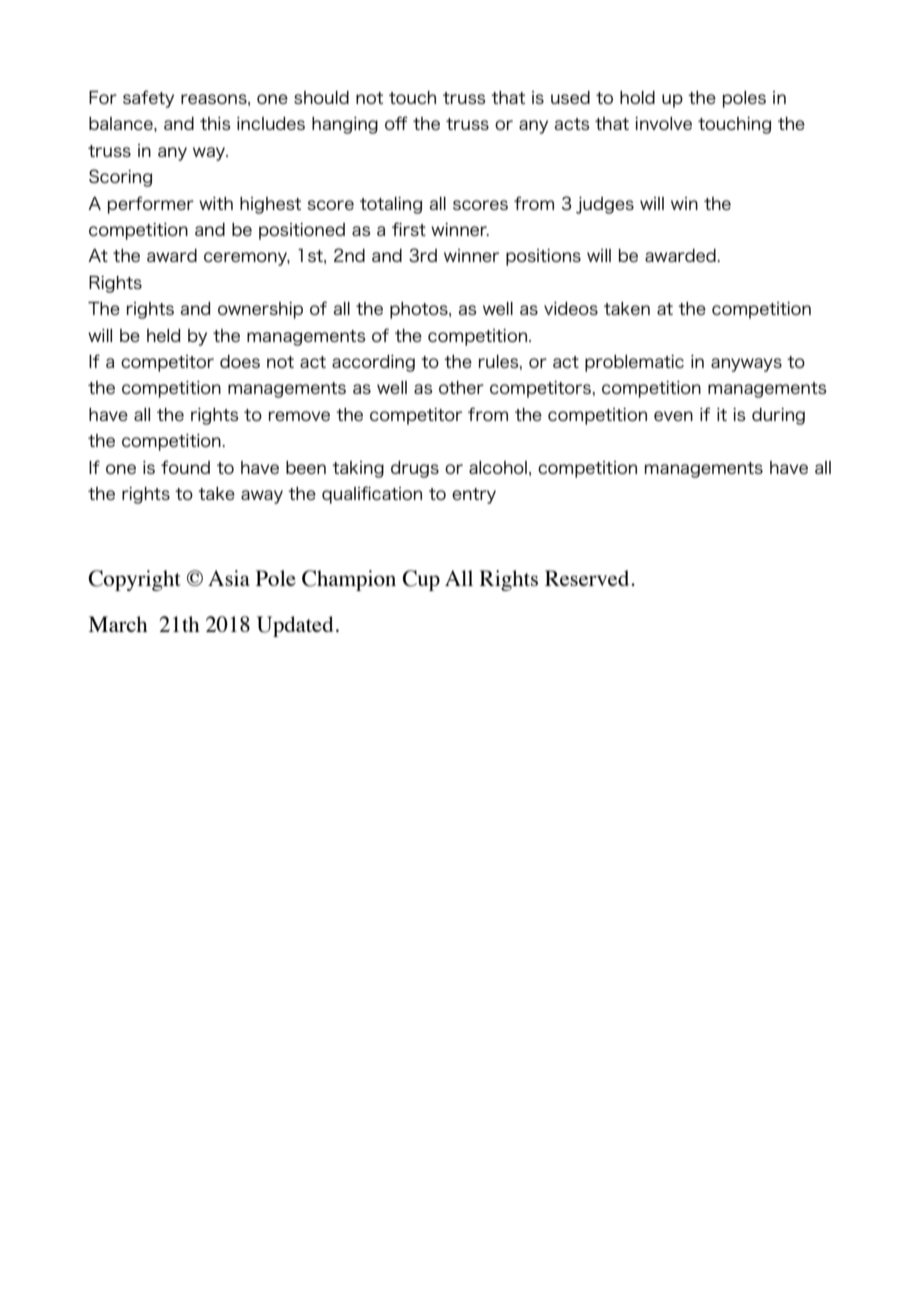 This document has width=924, height=1308. What do you see at coordinates (663, 123) in the document?
I see `involve` at bounding box center [663, 123].
